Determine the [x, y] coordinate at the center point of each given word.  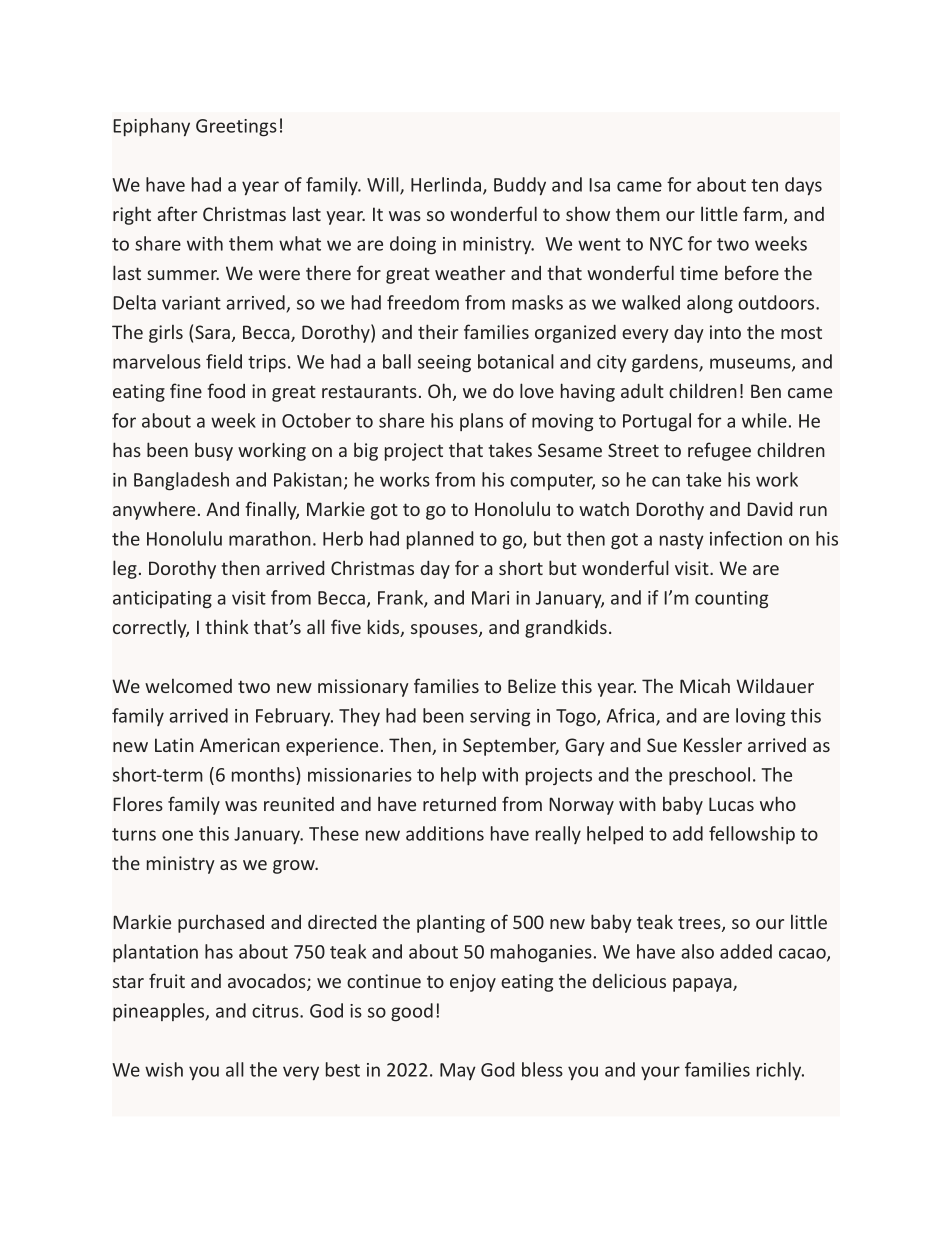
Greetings [236, 128]
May [458, 1071]
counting [731, 600]
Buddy [520, 186]
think [227, 626]
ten [764, 185]
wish [164, 1069]
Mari [490, 598]
